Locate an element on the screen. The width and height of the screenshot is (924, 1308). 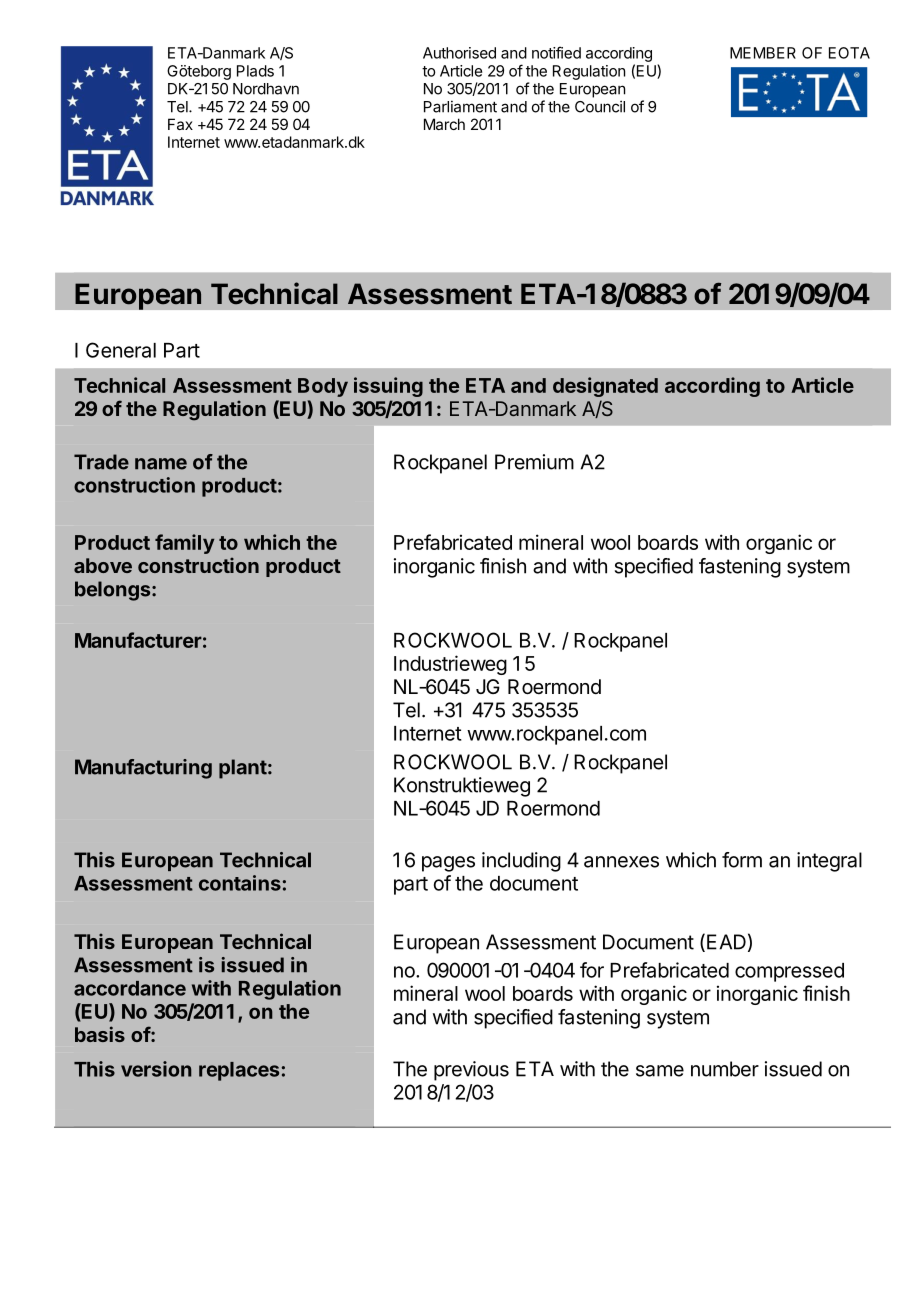
Parliament is located at coordinates (460, 106).
